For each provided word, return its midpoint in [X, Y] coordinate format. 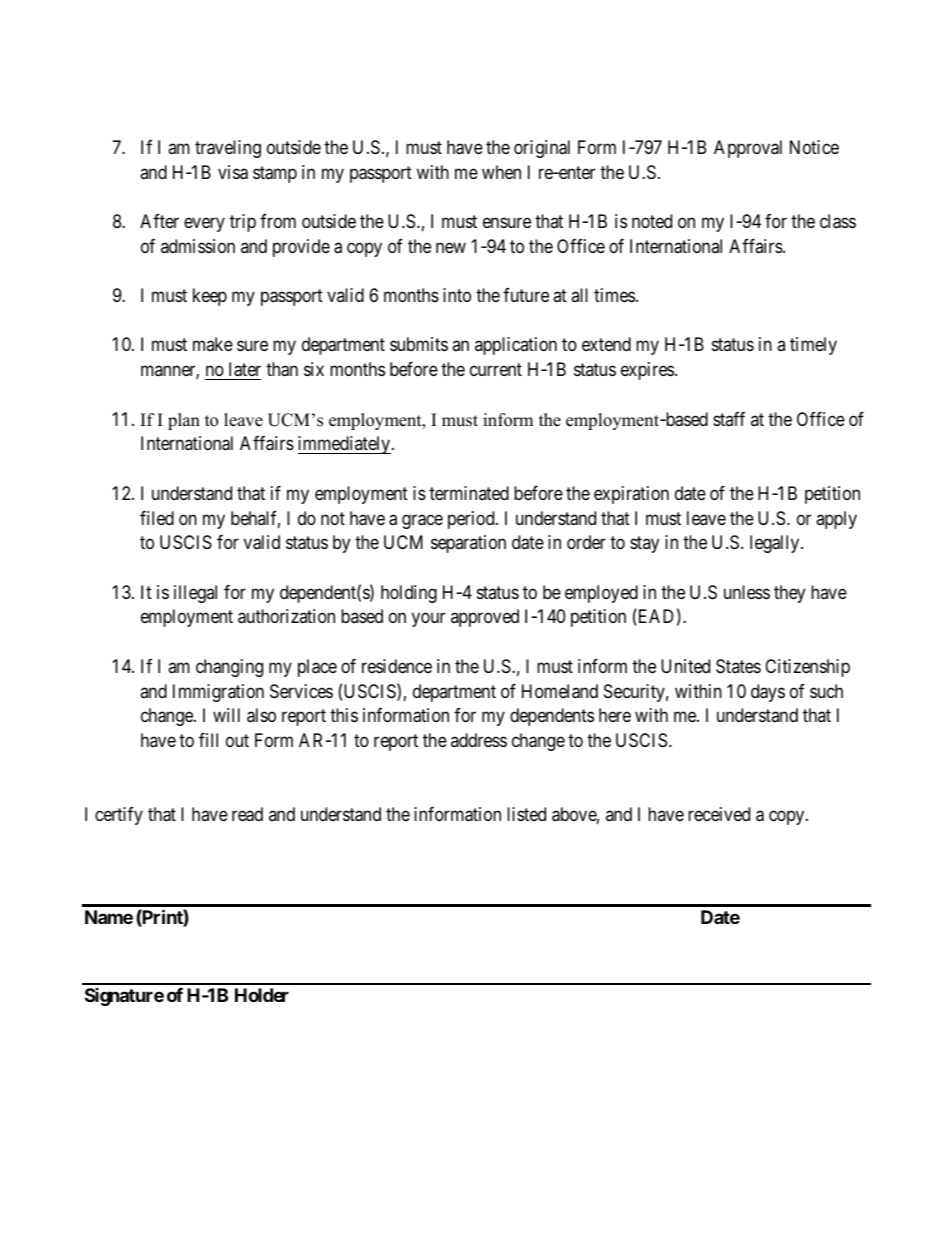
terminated [469, 493]
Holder [262, 995]
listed [526, 814]
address [479, 740]
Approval [748, 149]
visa [233, 172]
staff [729, 419]
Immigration [218, 693]
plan [184, 421]
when [501, 172]
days [768, 693]
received [719, 814]
